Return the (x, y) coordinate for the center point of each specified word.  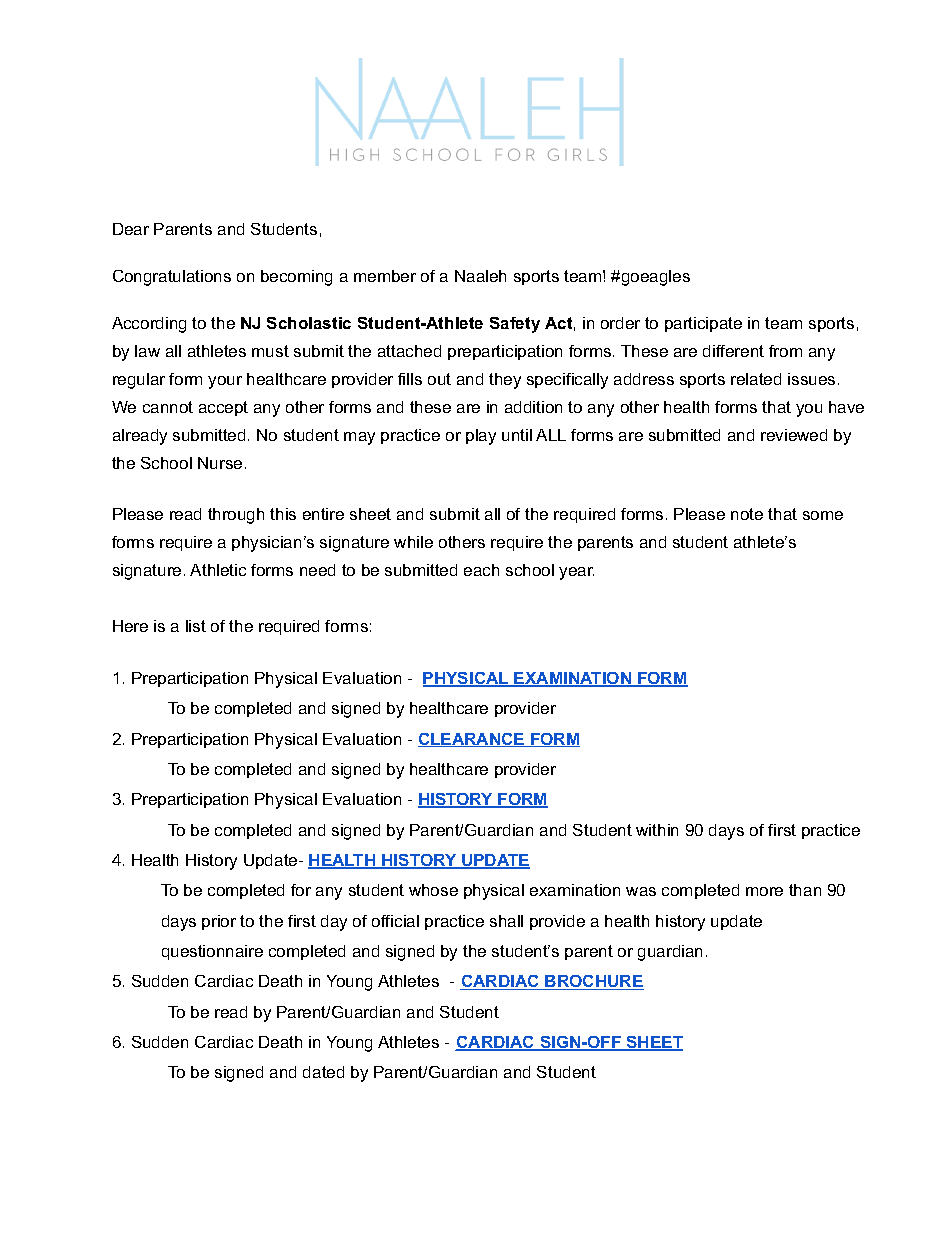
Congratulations (172, 278)
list (196, 626)
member (385, 276)
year (576, 573)
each (481, 570)
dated (323, 1072)
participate (703, 324)
